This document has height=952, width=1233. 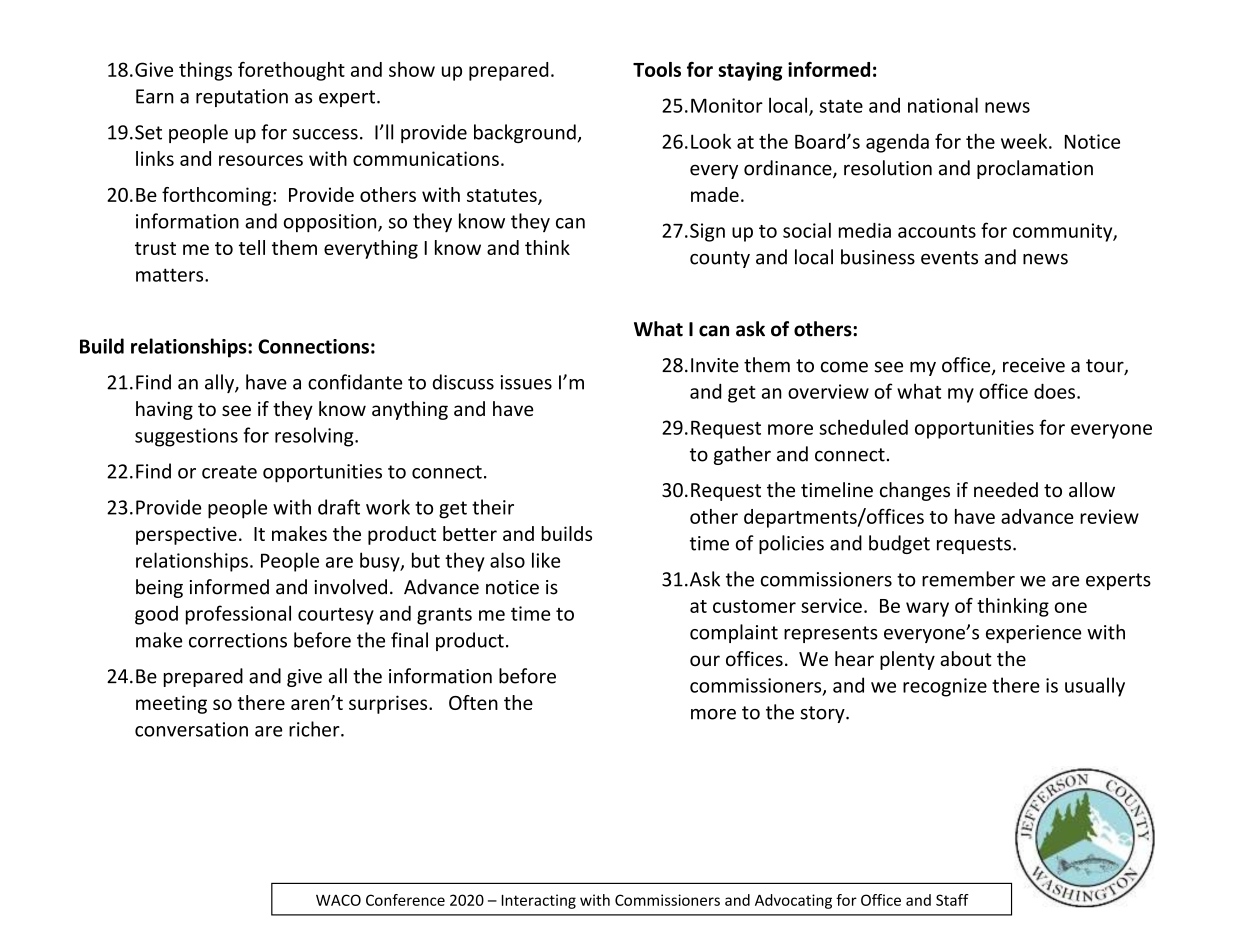 What do you see at coordinates (657, 69) in the document?
I see `Tools` at bounding box center [657, 69].
